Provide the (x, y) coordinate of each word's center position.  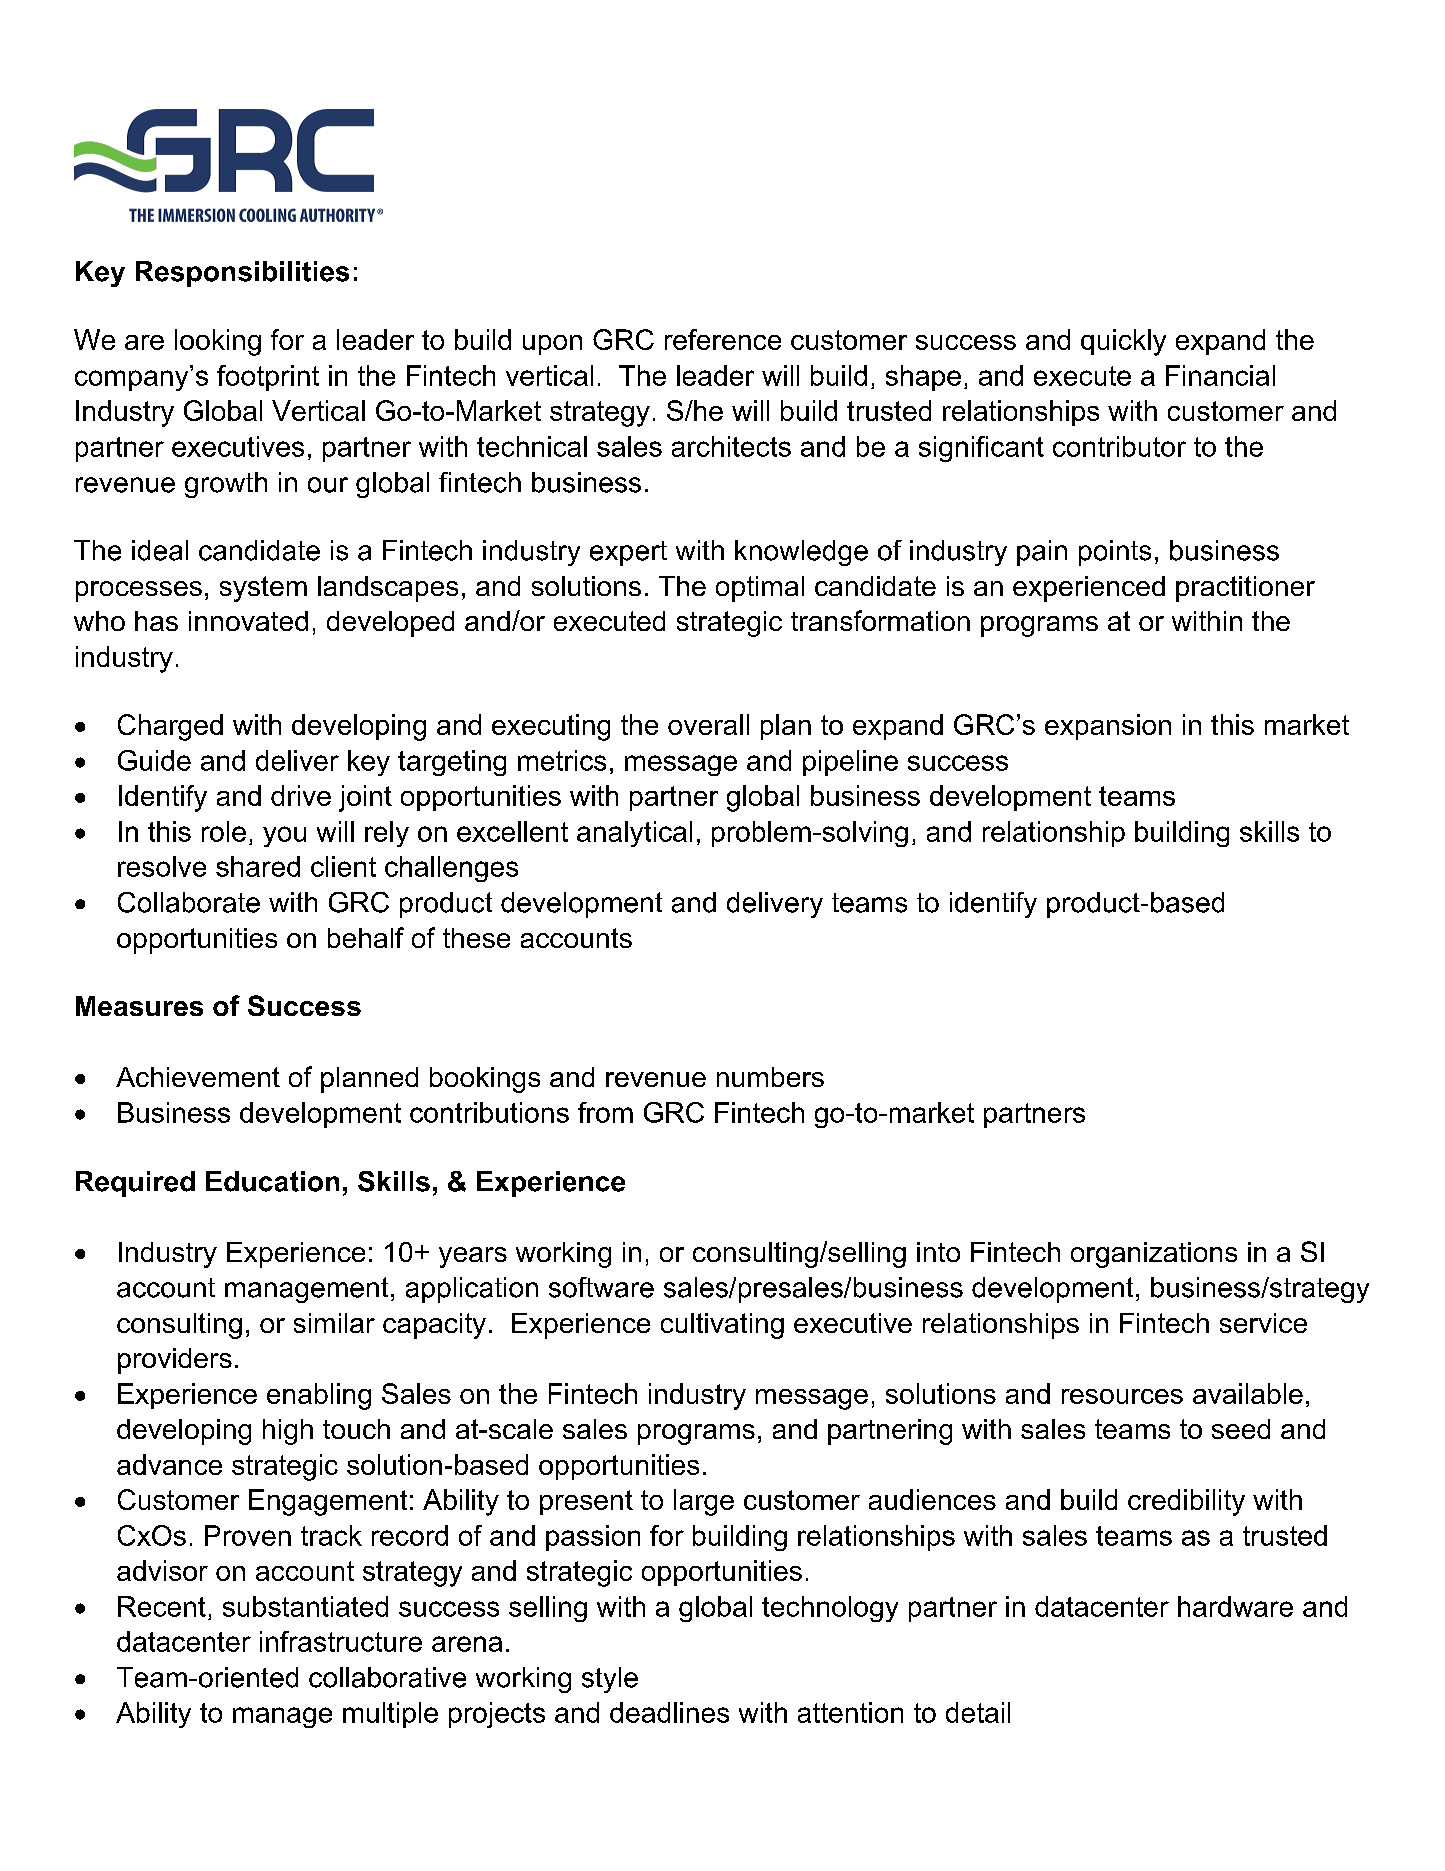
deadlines (669, 1712)
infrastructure (341, 1641)
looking (218, 342)
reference (723, 339)
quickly (1123, 342)
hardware (1235, 1606)
